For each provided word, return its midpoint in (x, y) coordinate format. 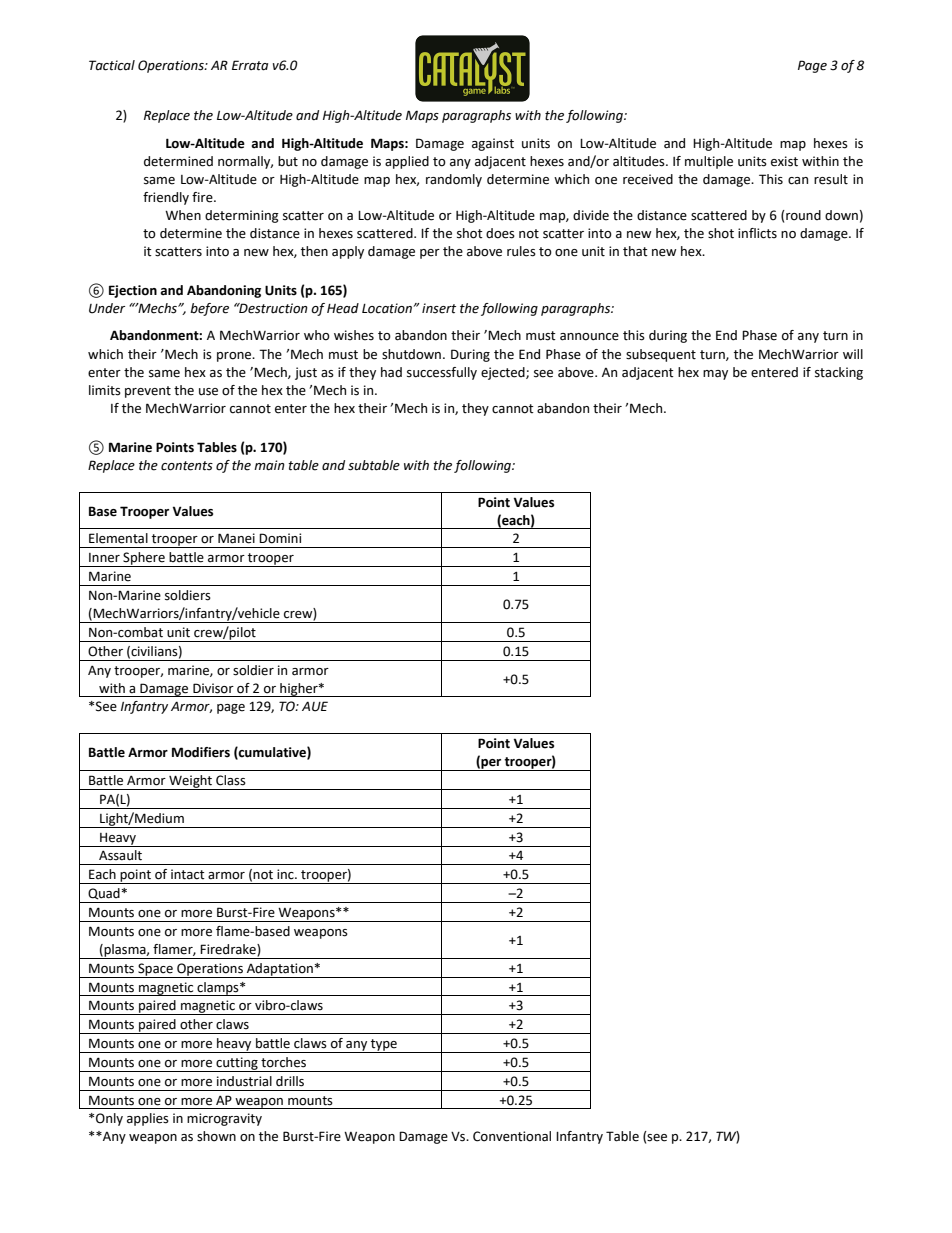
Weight (191, 782)
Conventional (512, 1136)
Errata (250, 65)
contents (187, 466)
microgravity (224, 1119)
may (715, 375)
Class (231, 780)
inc (286, 874)
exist (784, 161)
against (493, 144)
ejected (504, 373)
